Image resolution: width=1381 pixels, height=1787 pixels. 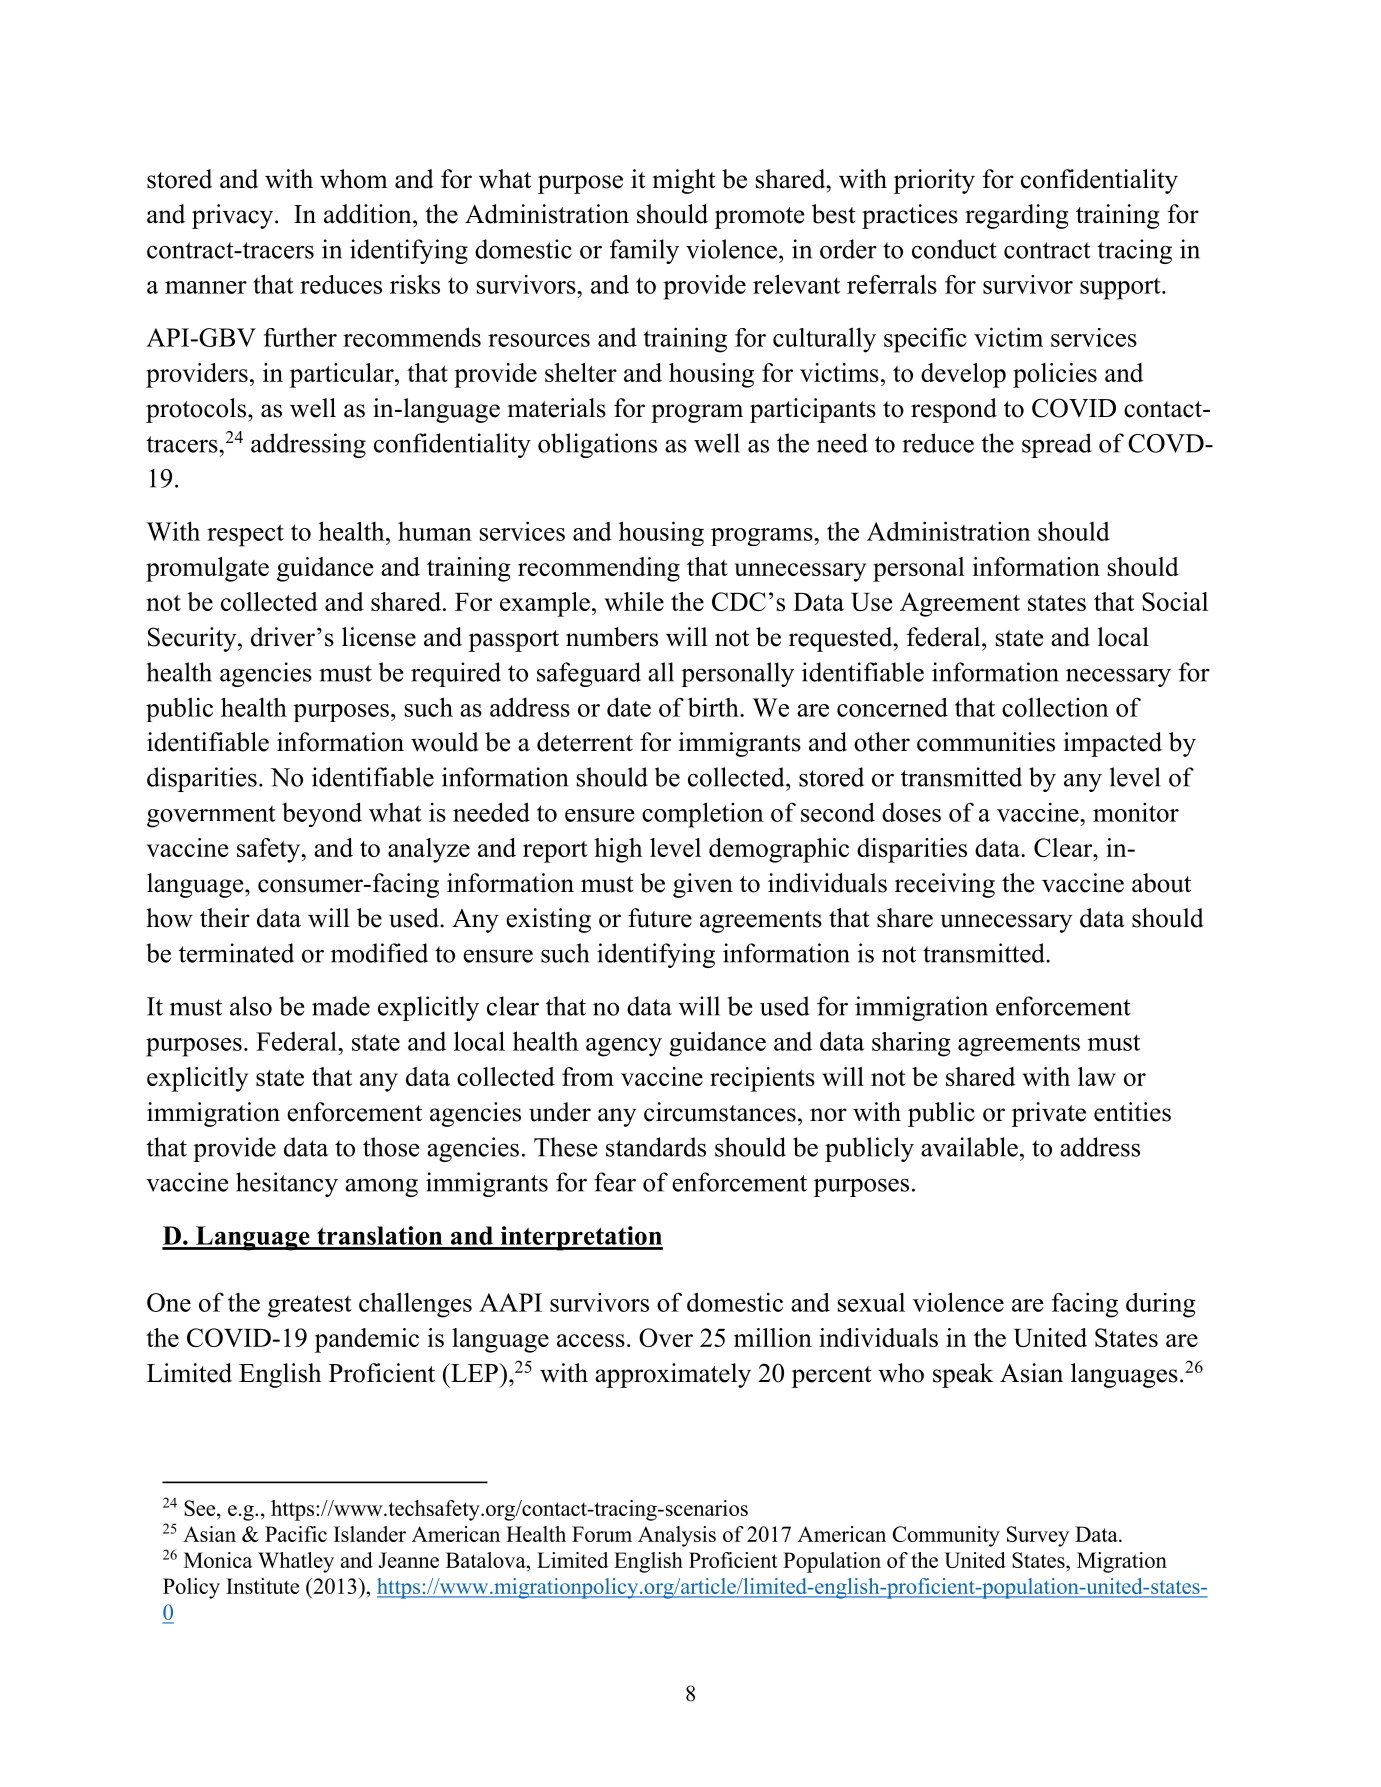 What do you see at coordinates (225, 918) in the page?
I see `their` at bounding box center [225, 918].
